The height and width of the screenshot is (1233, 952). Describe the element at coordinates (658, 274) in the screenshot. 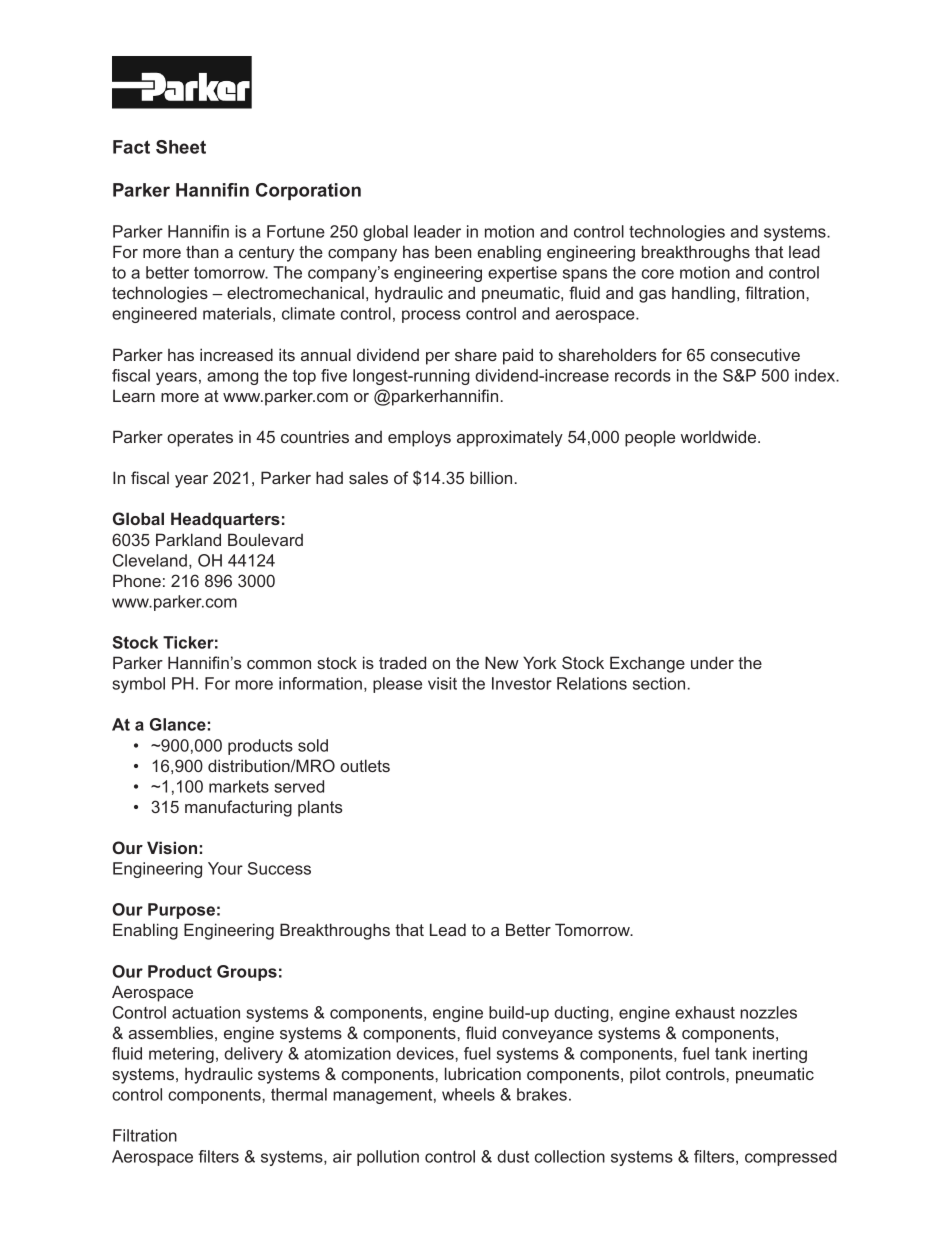

I see `core` at that location.
